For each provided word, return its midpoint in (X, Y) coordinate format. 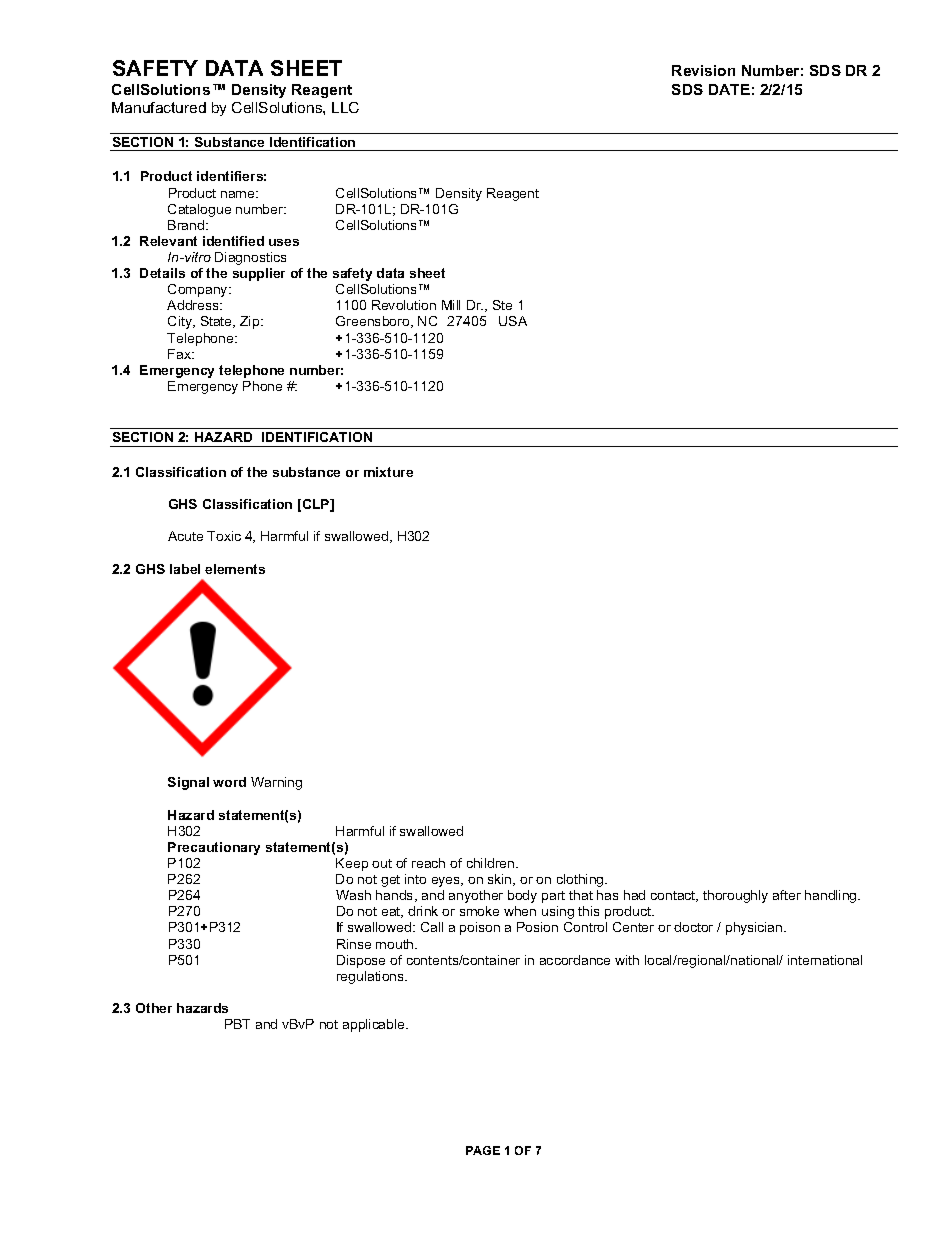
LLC (345, 107)
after (787, 895)
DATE (729, 89)
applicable (375, 1025)
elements (235, 569)
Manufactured (159, 107)
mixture (388, 472)
